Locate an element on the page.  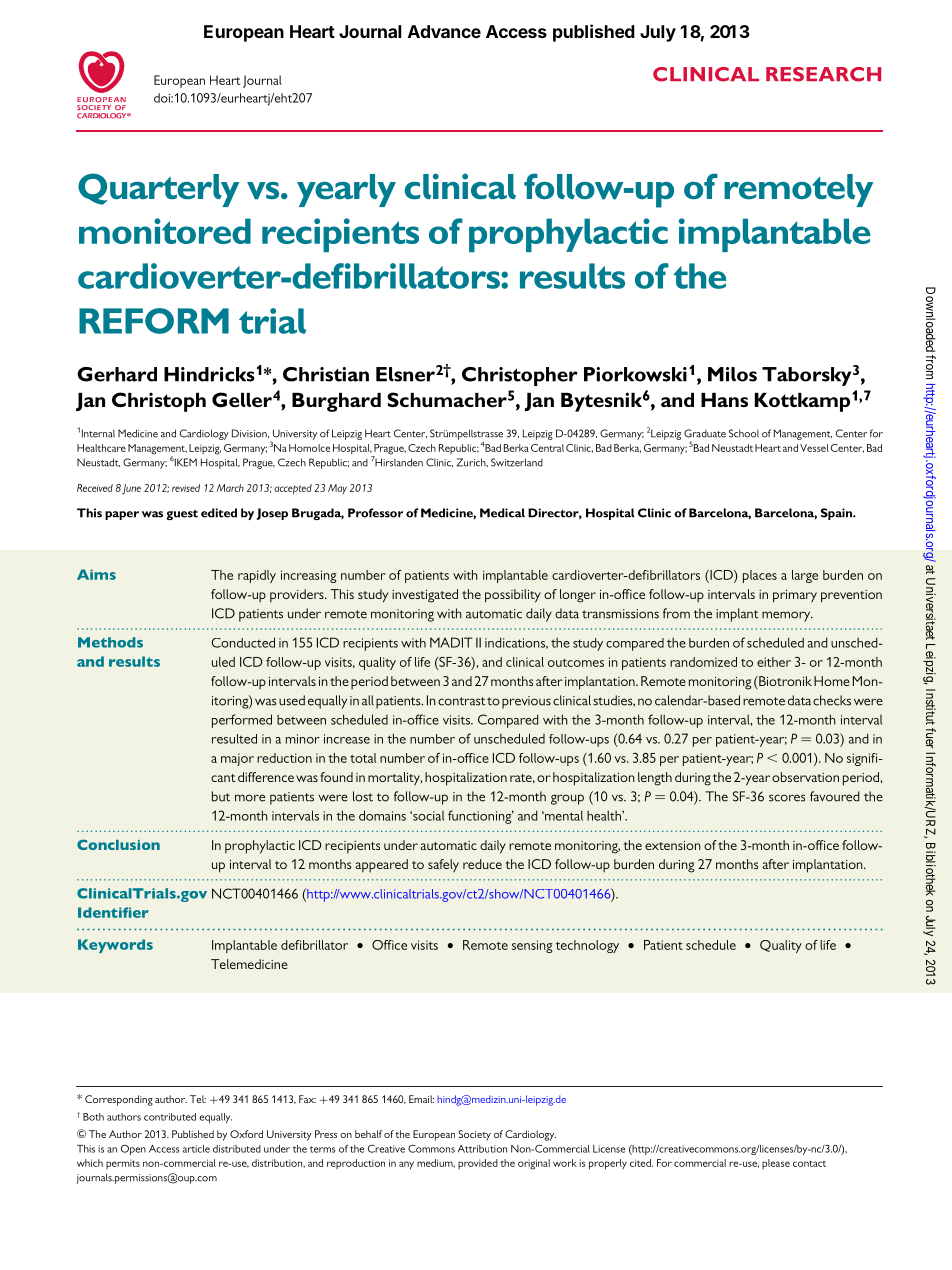
rapidly is located at coordinates (257, 576).
